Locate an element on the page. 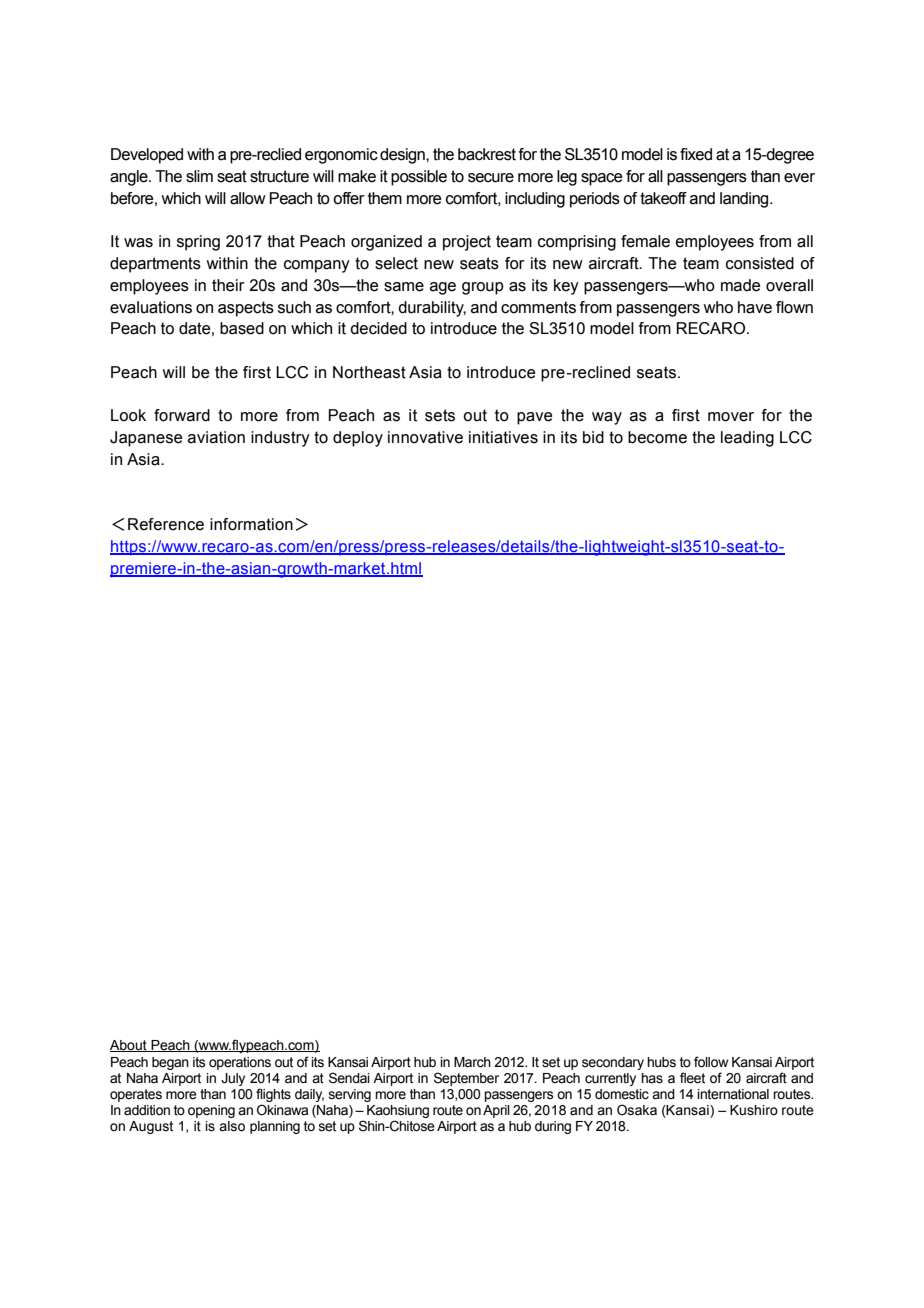 The image size is (924, 1308). information is located at coordinates (251, 524).
